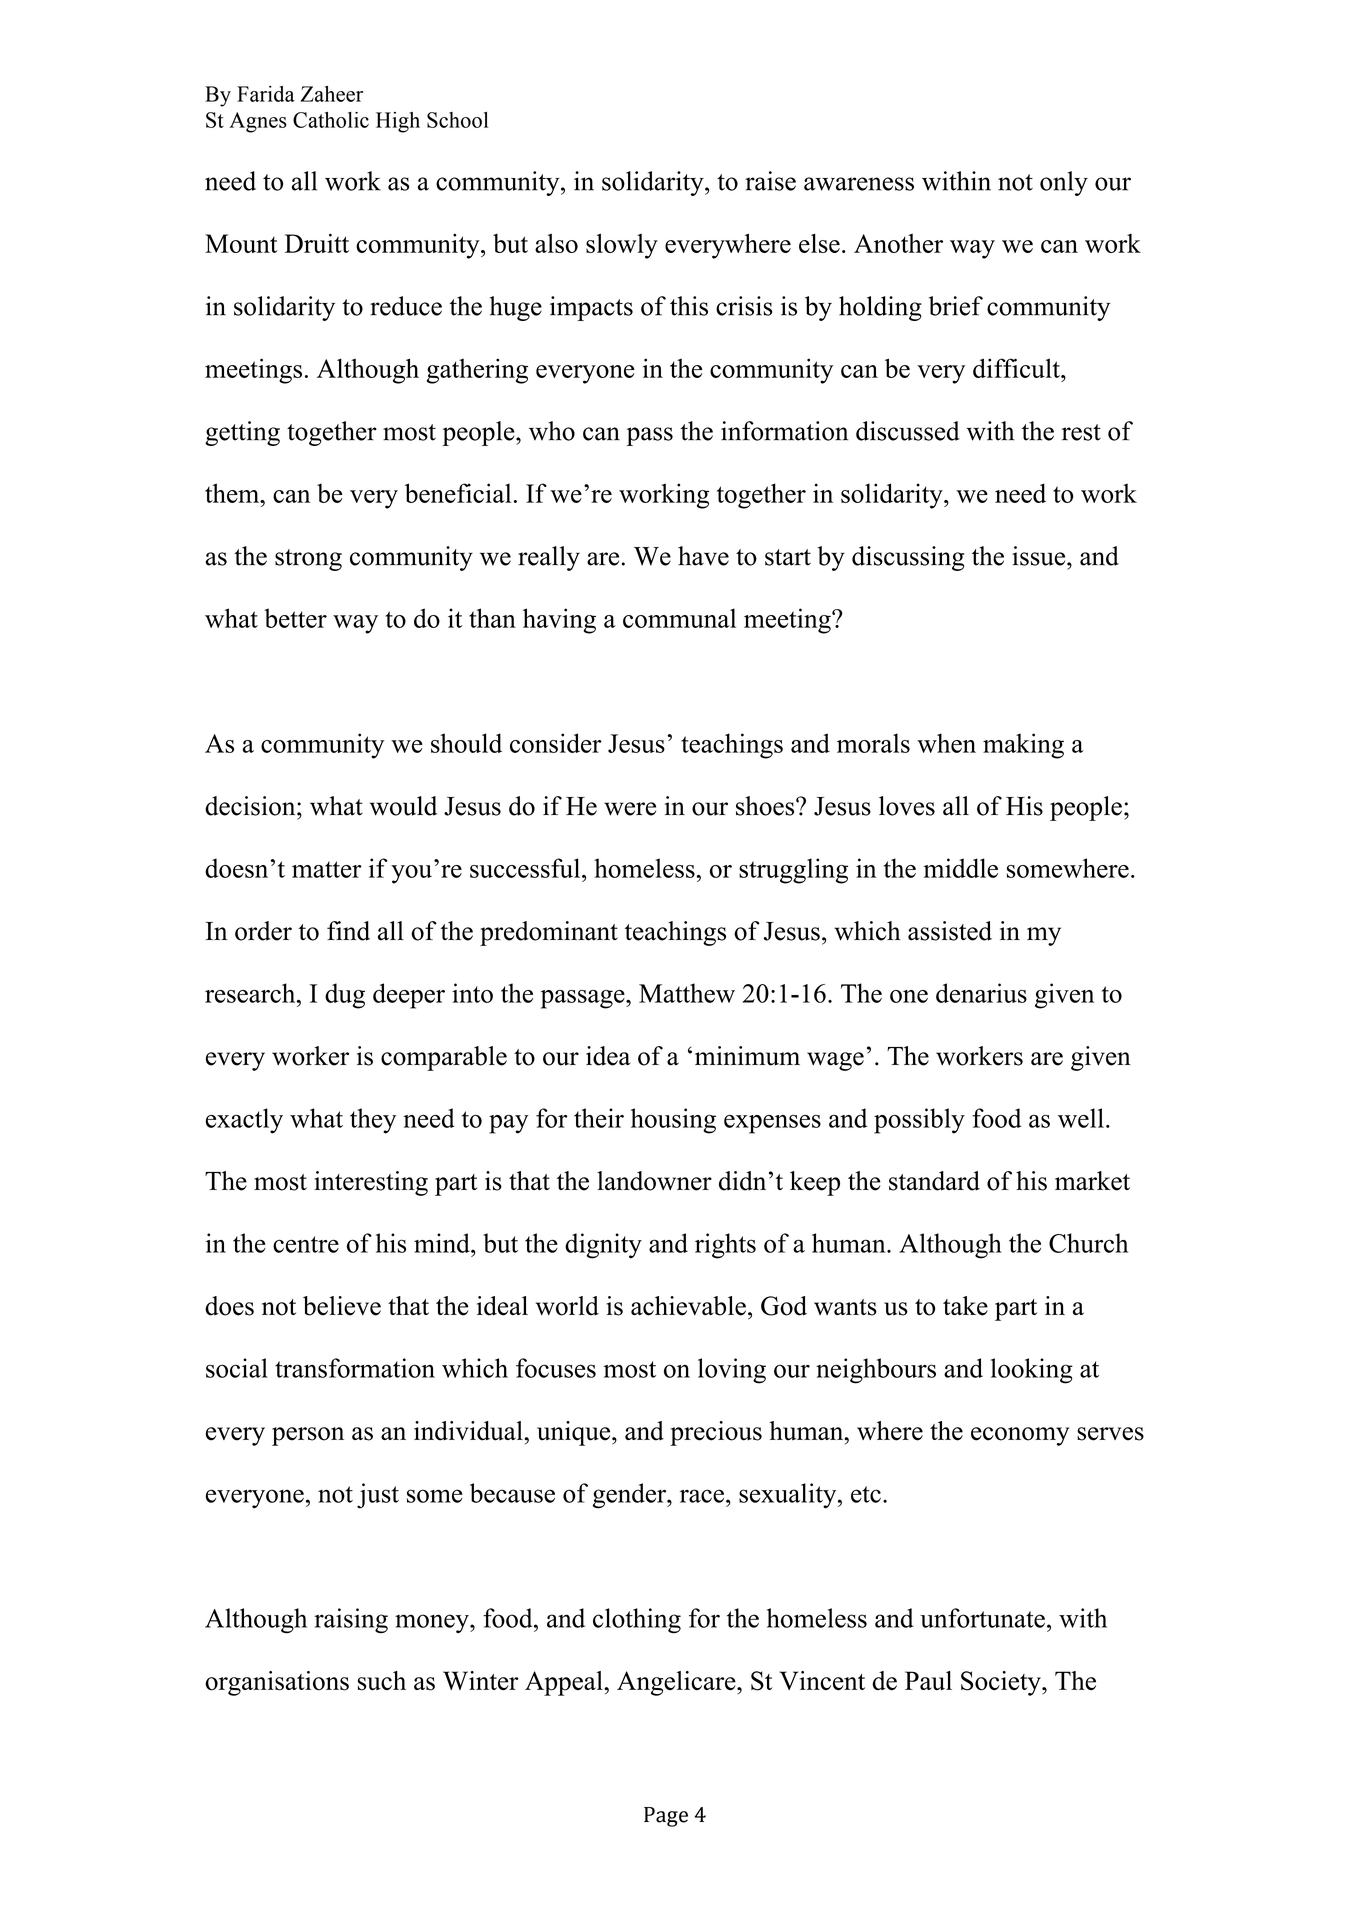 Image resolution: width=1348 pixels, height=1906 pixels. I want to click on raise, so click(770, 181).
